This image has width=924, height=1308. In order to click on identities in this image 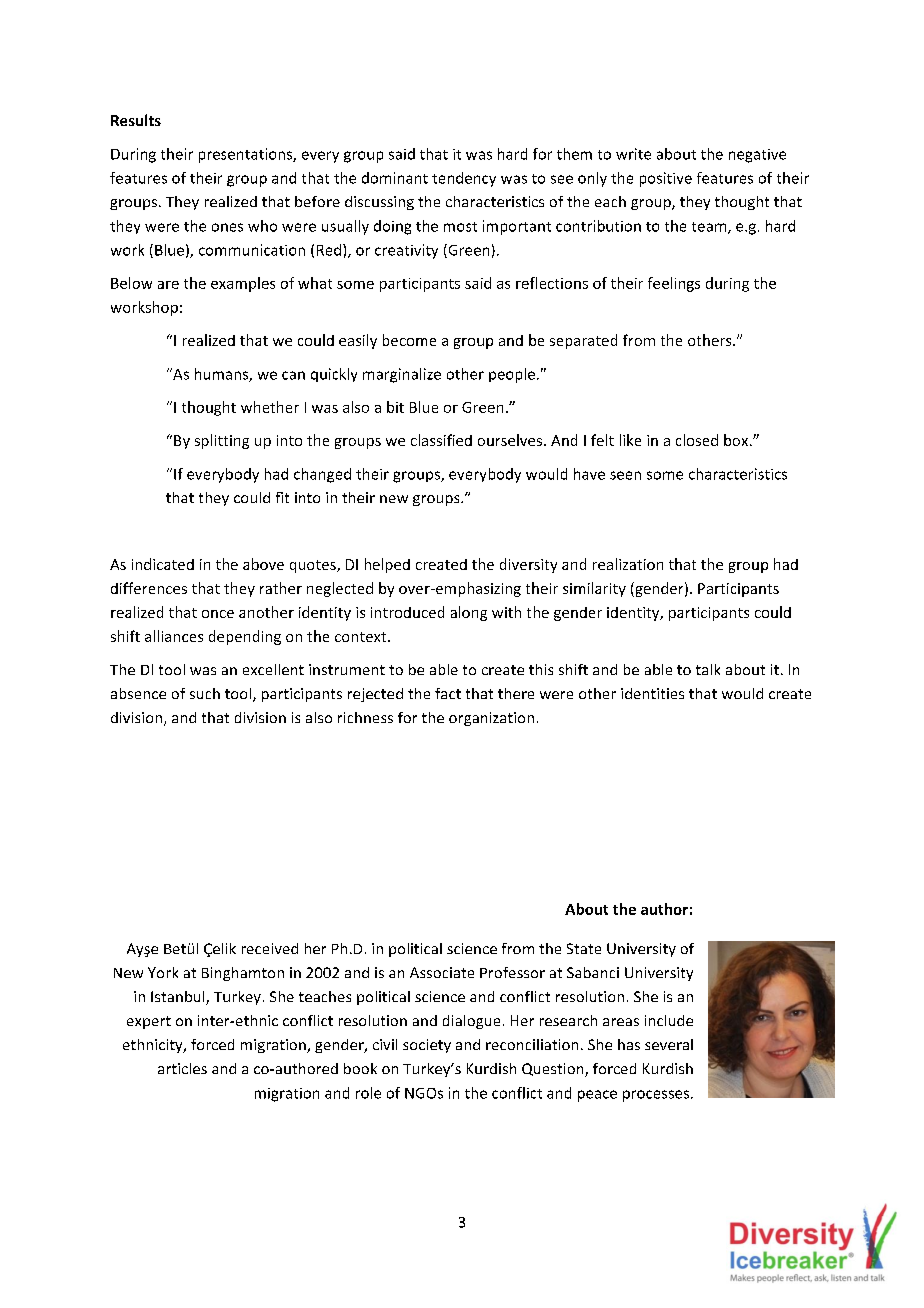, I will do `click(652, 693)`.
